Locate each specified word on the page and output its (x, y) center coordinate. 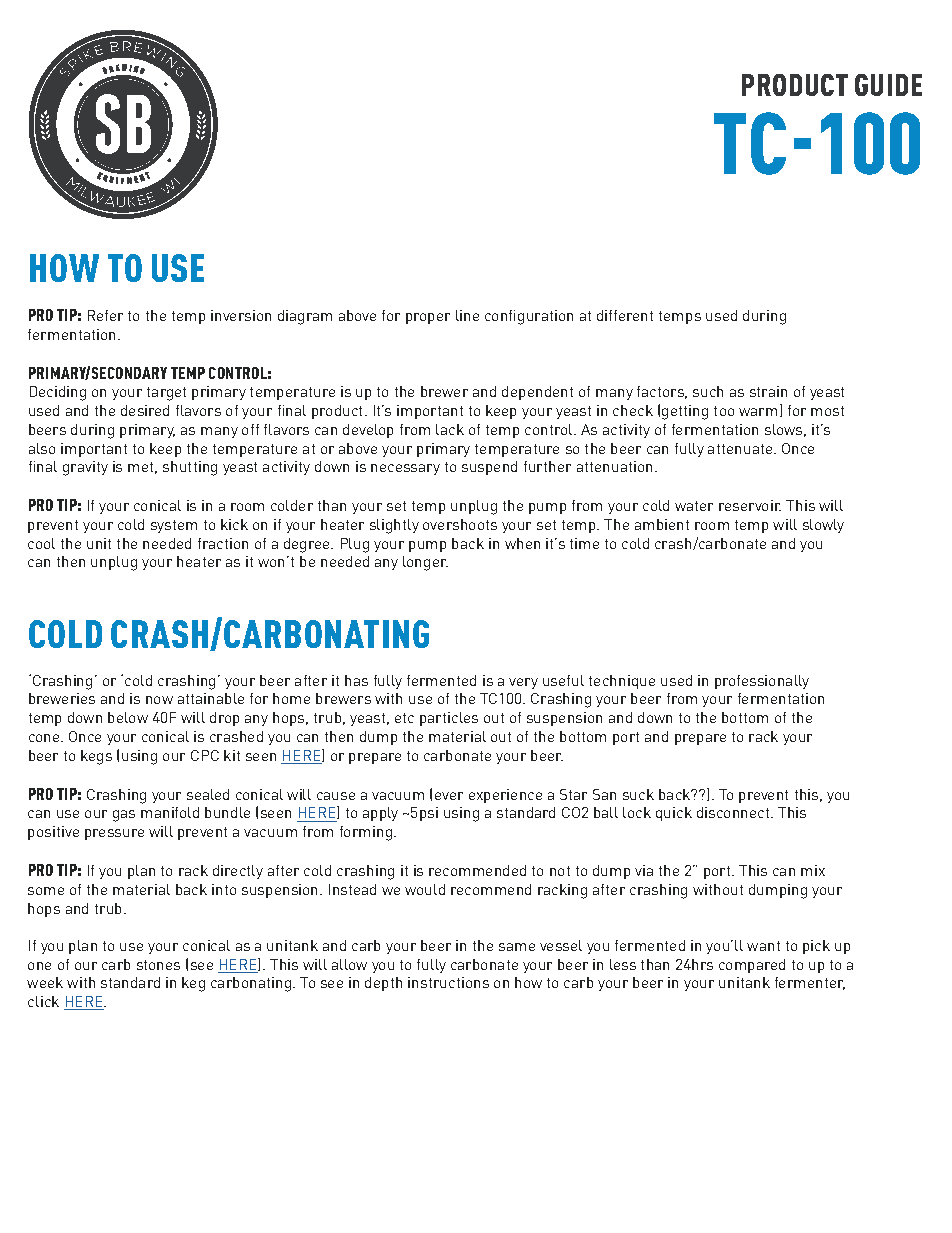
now (159, 700)
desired (145, 410)
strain (768, 391)
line (467, 315)
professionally (762, 682)
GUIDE (888, 85)
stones (158, 965)
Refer (105, 315)
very (523, 683)
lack (450, 429)
